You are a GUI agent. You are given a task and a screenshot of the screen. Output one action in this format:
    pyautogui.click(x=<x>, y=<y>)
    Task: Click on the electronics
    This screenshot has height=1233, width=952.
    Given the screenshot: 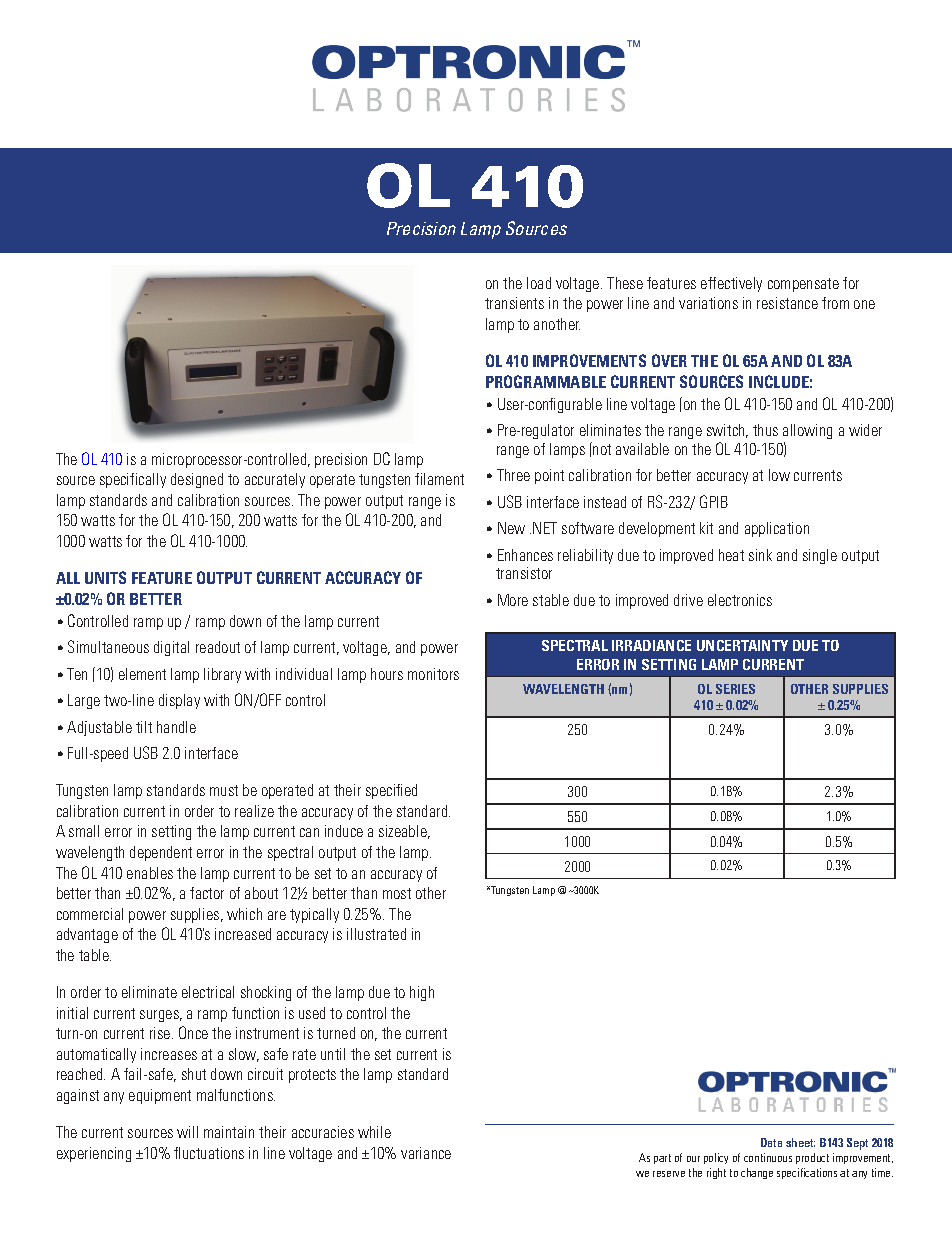 What is the action you would take?
    pyautogui.click(x=740, y=600)
